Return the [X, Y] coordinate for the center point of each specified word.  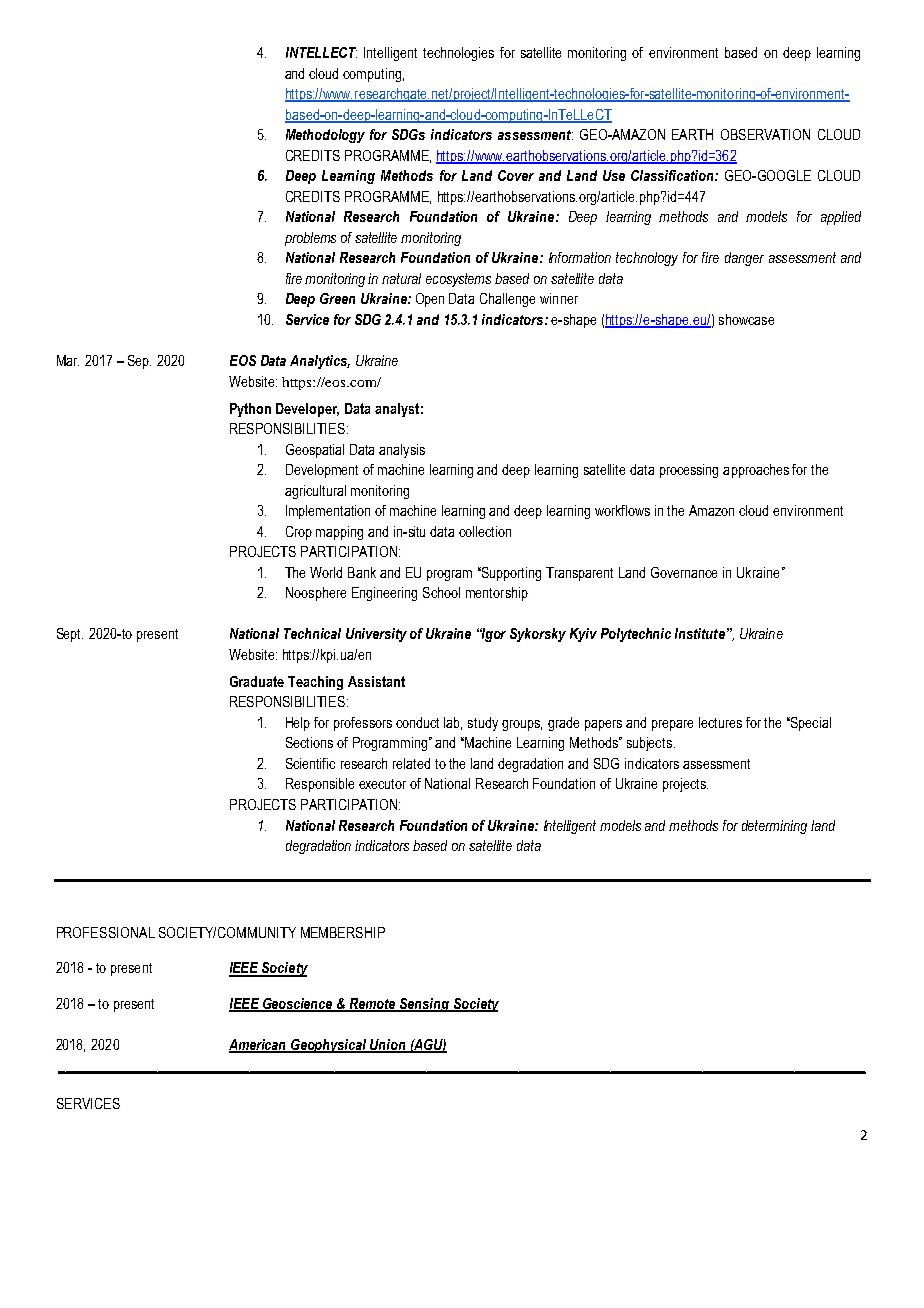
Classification [673, 175]
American [259, 1046]
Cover [516, 175]
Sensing [425, 1005]
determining [774, 827]
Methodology [325, 136]
